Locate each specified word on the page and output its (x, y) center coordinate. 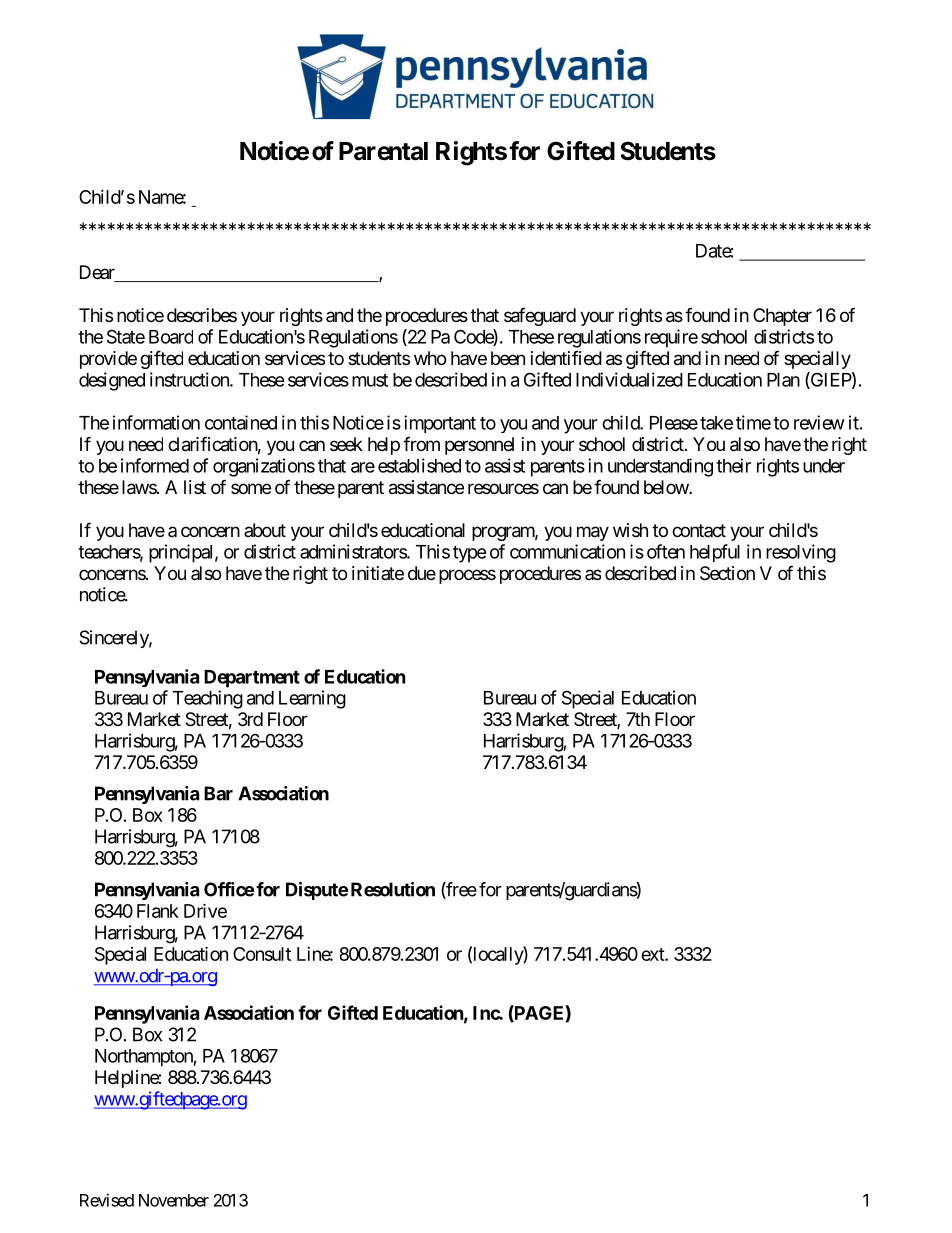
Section (727, 573)
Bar (218, 793)
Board (171, 337)
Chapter (782, 317)
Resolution (393, 889)
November (174, 1200)
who (430, 358)
